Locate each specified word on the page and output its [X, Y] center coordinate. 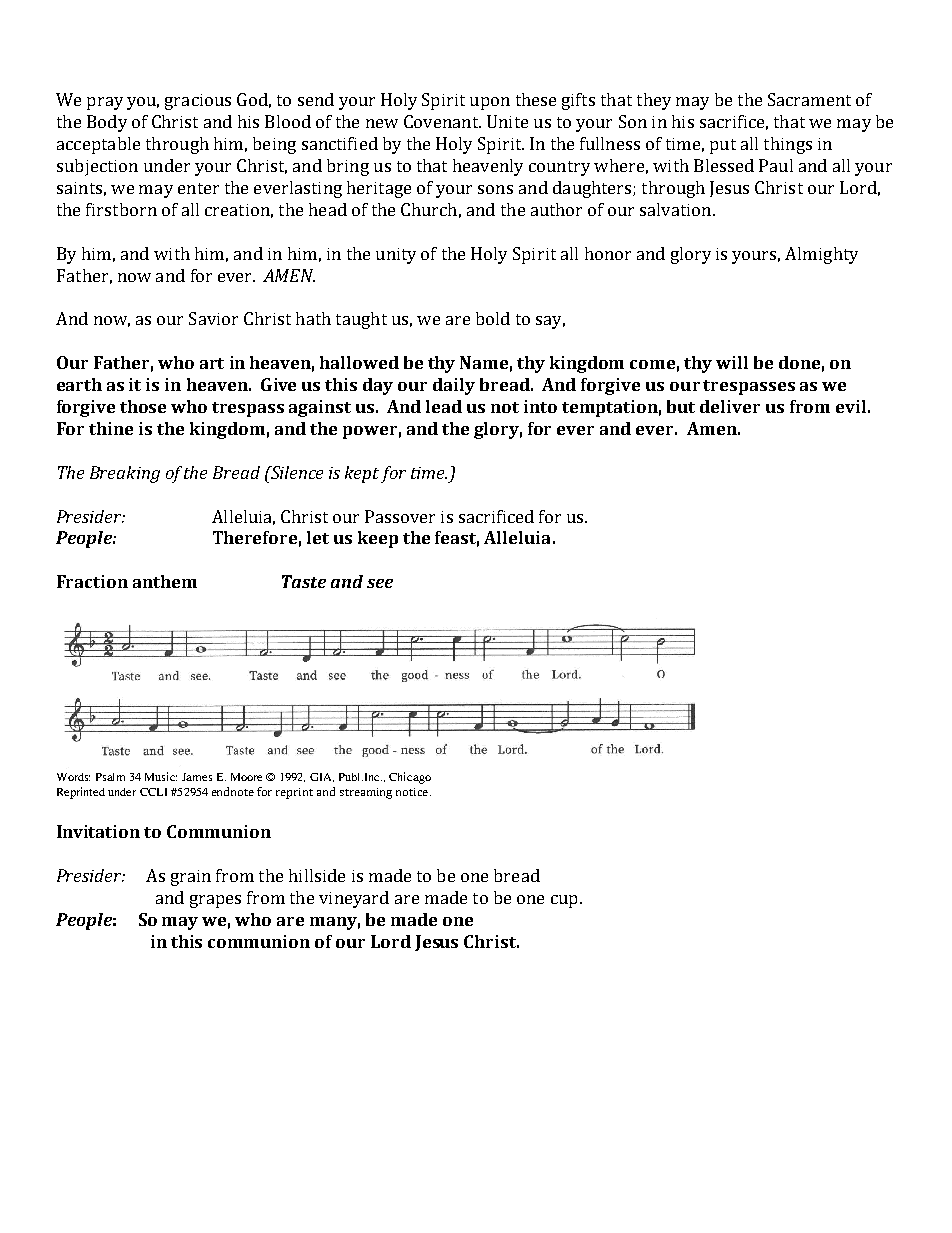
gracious [198, 102]
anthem [165, 581]
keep [378, 539]
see [380, 583]
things [788, 145]
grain [191, 878]
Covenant [442, 121]
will [732, 362]
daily [454, 386]
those [143, 406]
